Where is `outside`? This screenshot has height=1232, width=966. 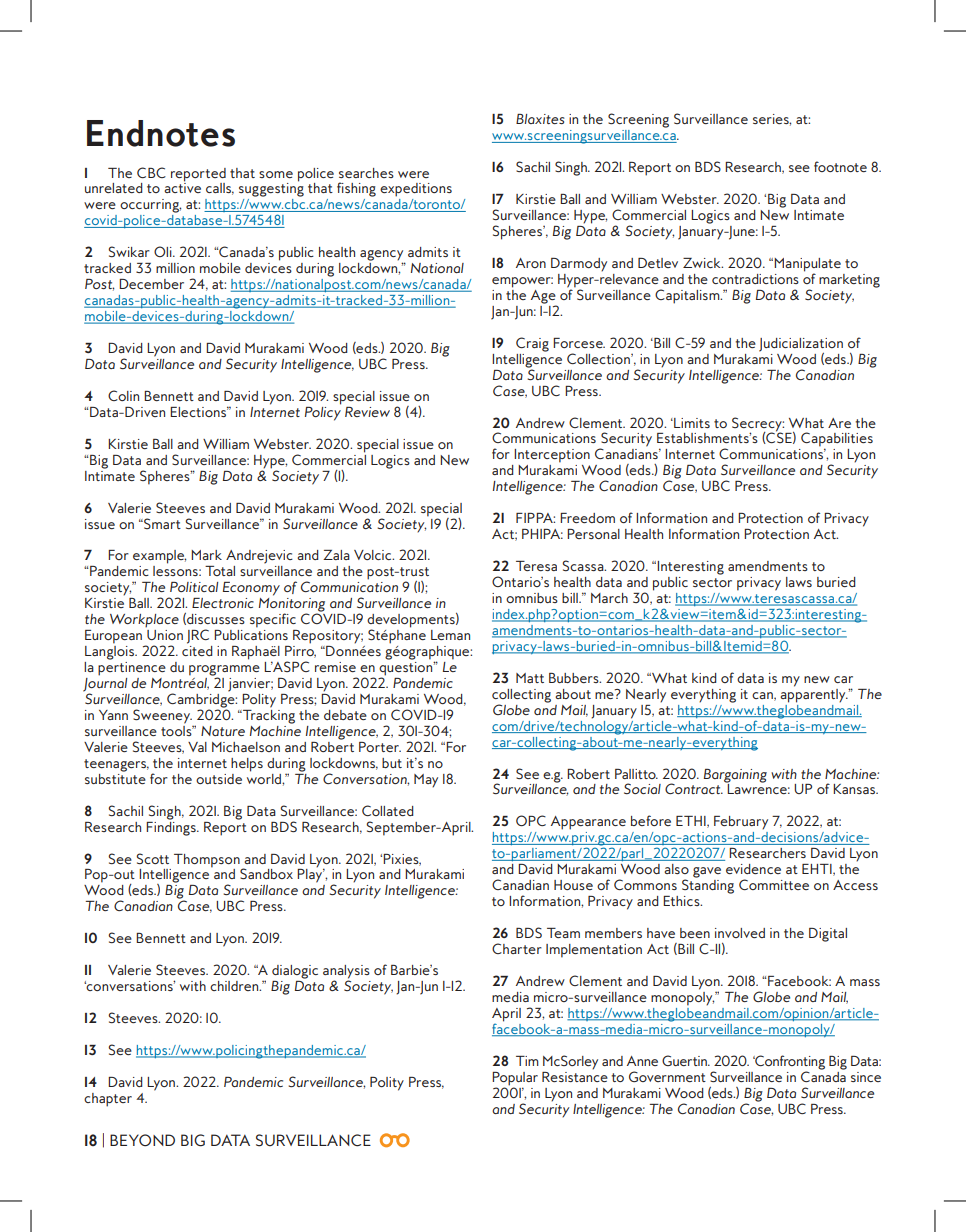 outside is located at coordinates (219, 779).
